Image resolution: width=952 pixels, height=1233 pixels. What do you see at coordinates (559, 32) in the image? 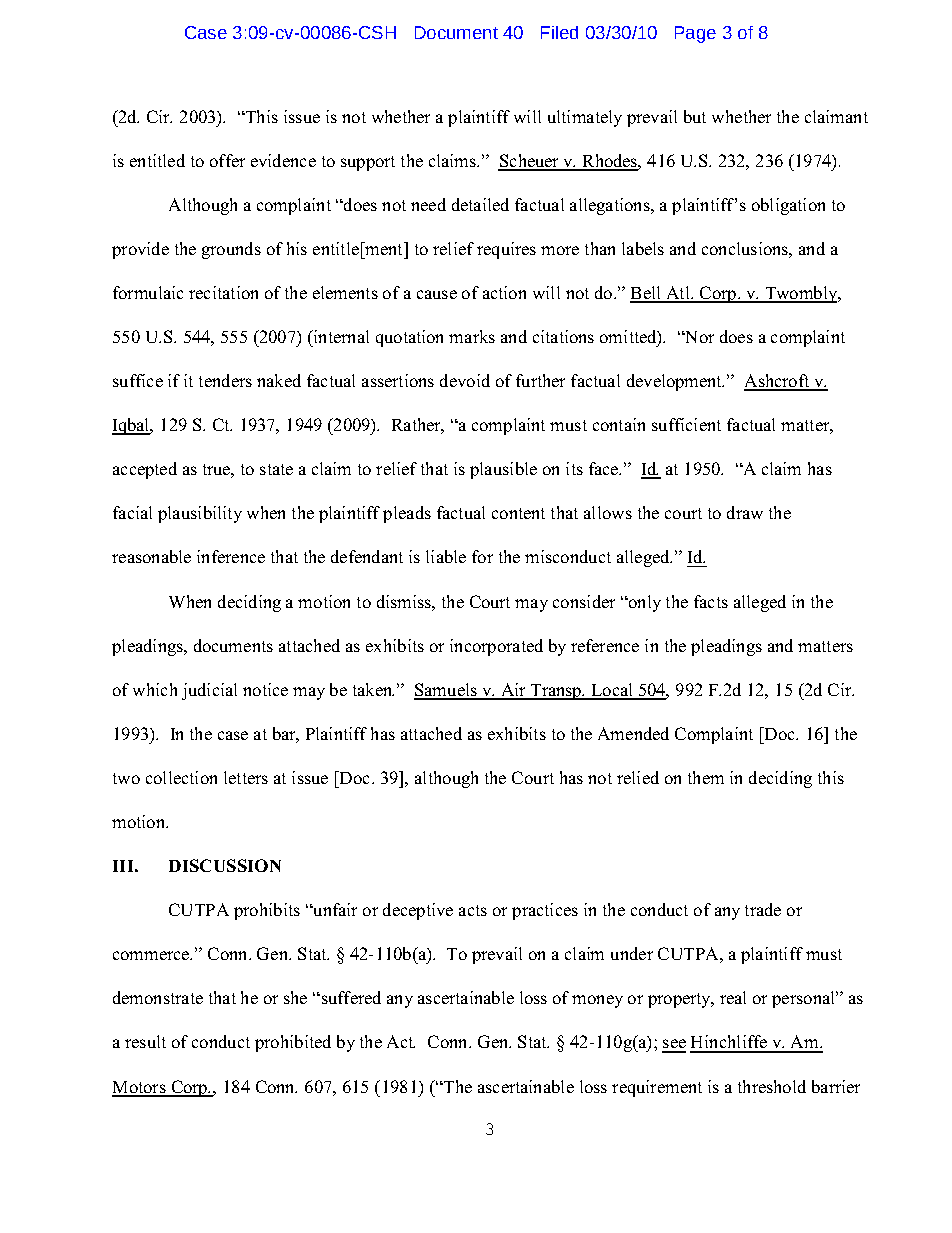
I see `Filed` at bounding box center [559, 32].
